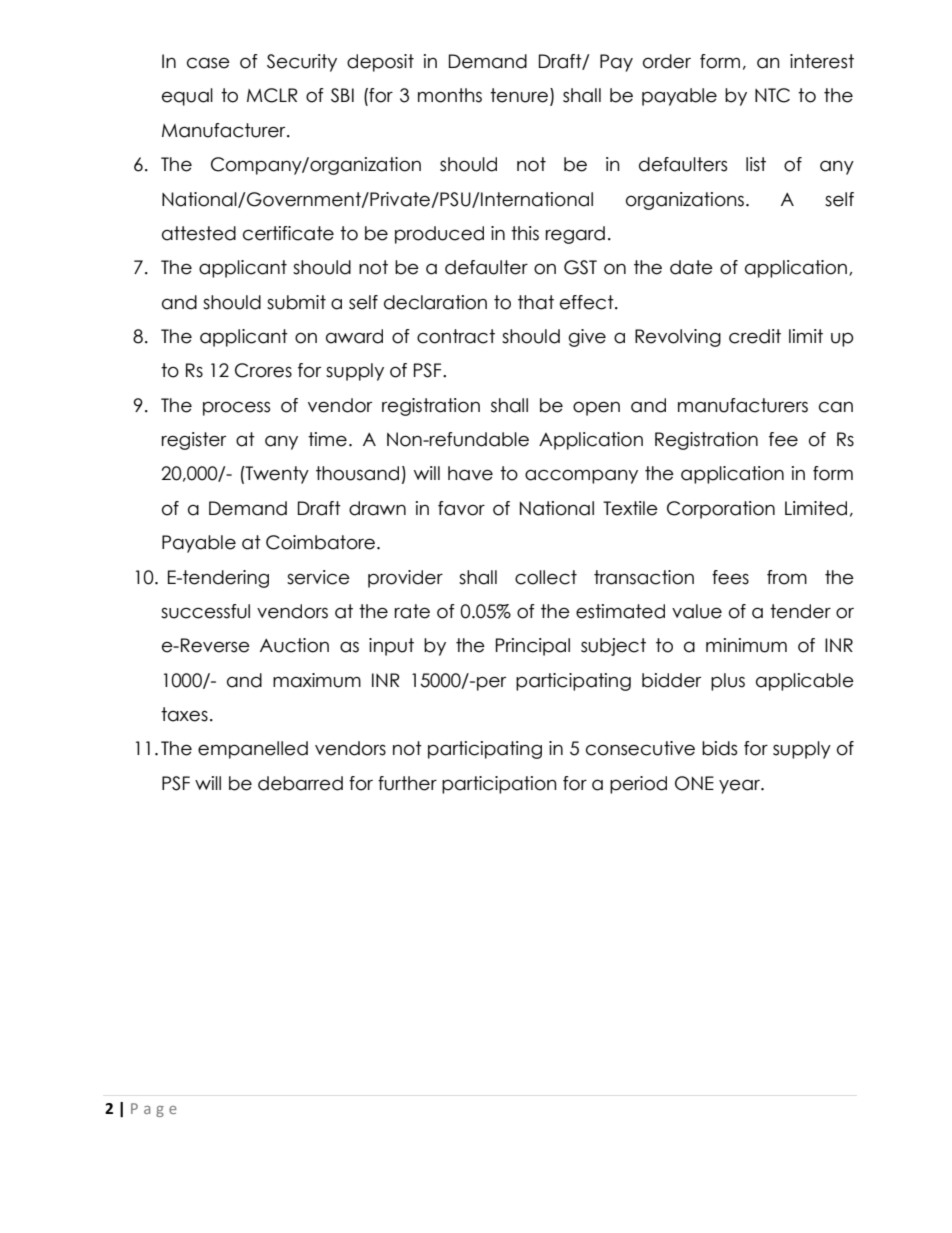 This screenshot has height=1233, width=952. Describe the element at coordinates (533, 647) in the screenshot. I see `Principal` at that location.
